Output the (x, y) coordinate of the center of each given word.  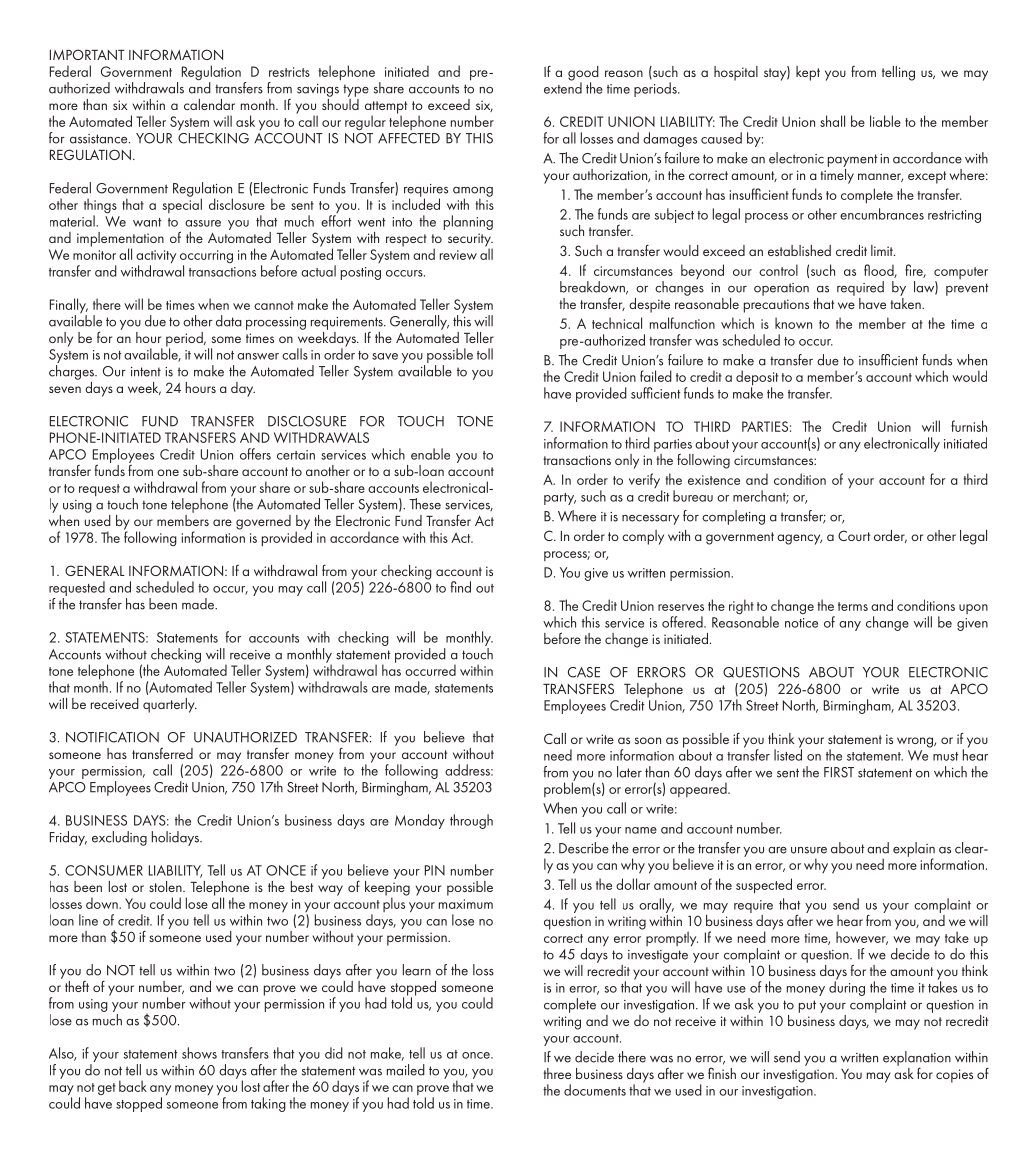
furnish (969, 426)
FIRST (839, 772)
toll (485, 354)
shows (199, 1053)
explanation (917, 1059)
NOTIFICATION (112, 737)
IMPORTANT (87, 54)
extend (563, 87)
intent (146, 372)
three (557, 1073)
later (629, 772)
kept (808, 73)
